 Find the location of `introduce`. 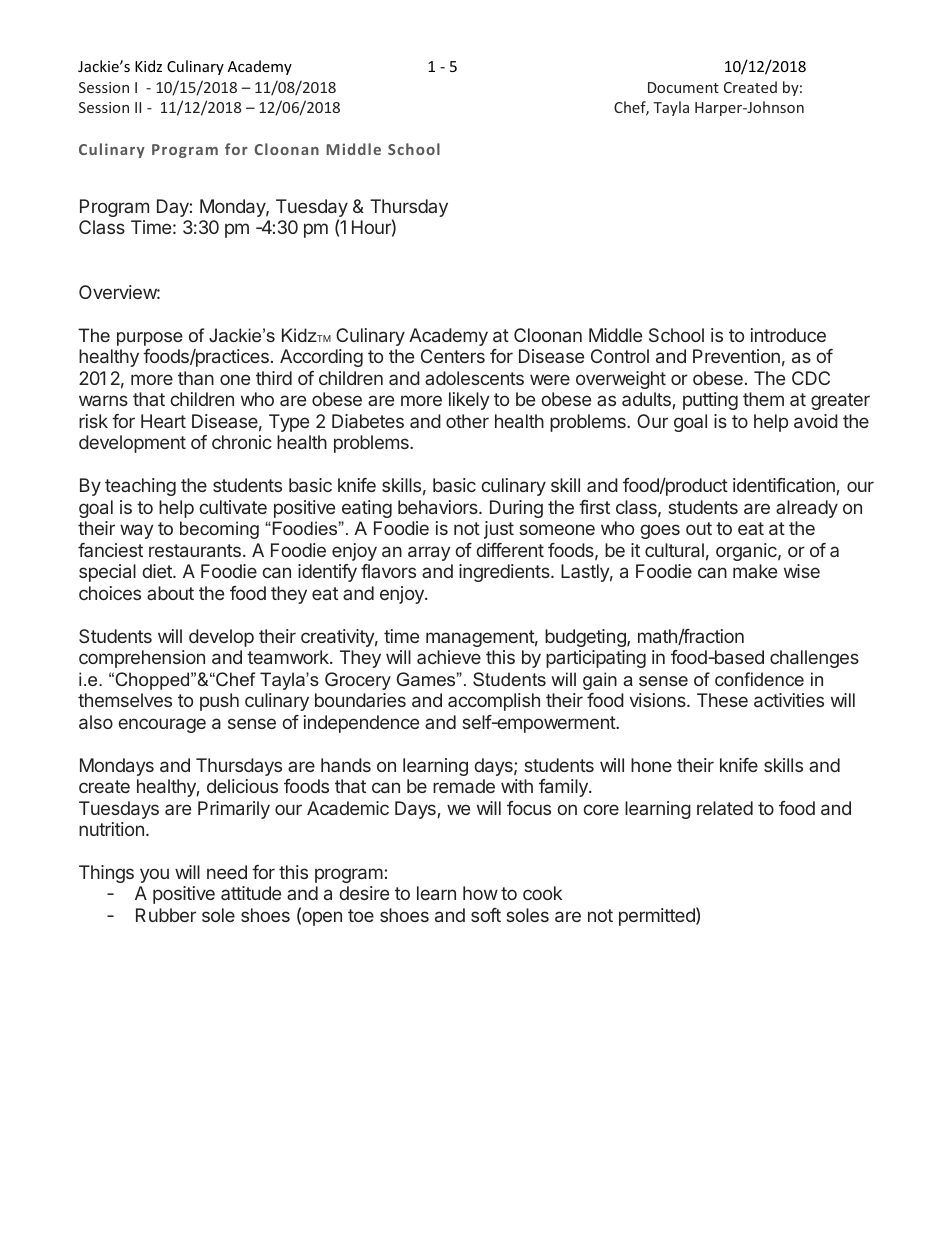

introduce is located at coordinates (788, 335).
